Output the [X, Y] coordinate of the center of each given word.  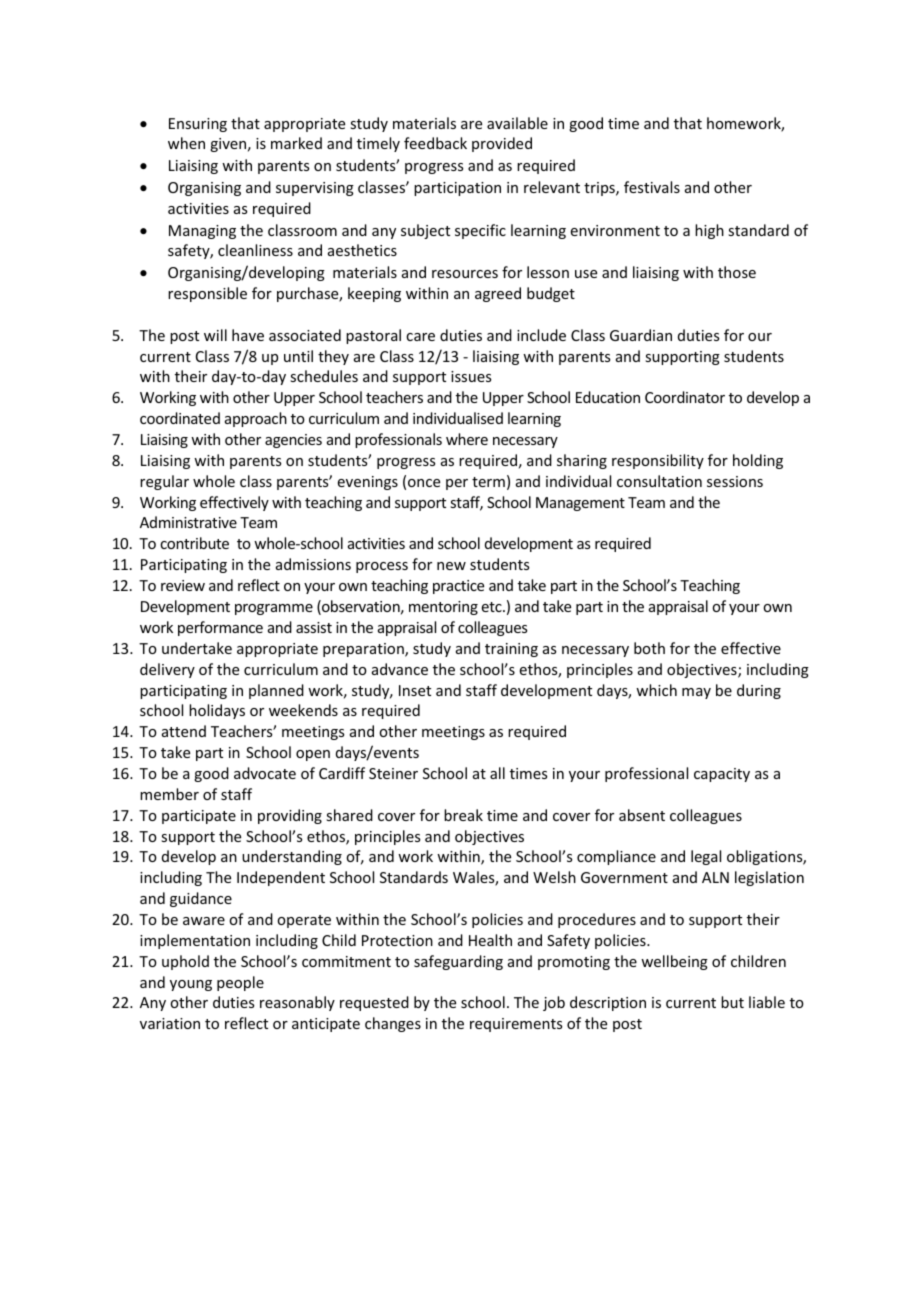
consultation [659, 481]
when [186, 143]
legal [706, 857]
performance [220, 628]
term [488, 482]
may [696, 693]
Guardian [641, 335]
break [463, 815]
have [248, 335]
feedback [435, 143]
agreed [498, 294]
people [240, 983]
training [511, 650]
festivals [652, 187]
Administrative [188, 522]
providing [290, 816]
